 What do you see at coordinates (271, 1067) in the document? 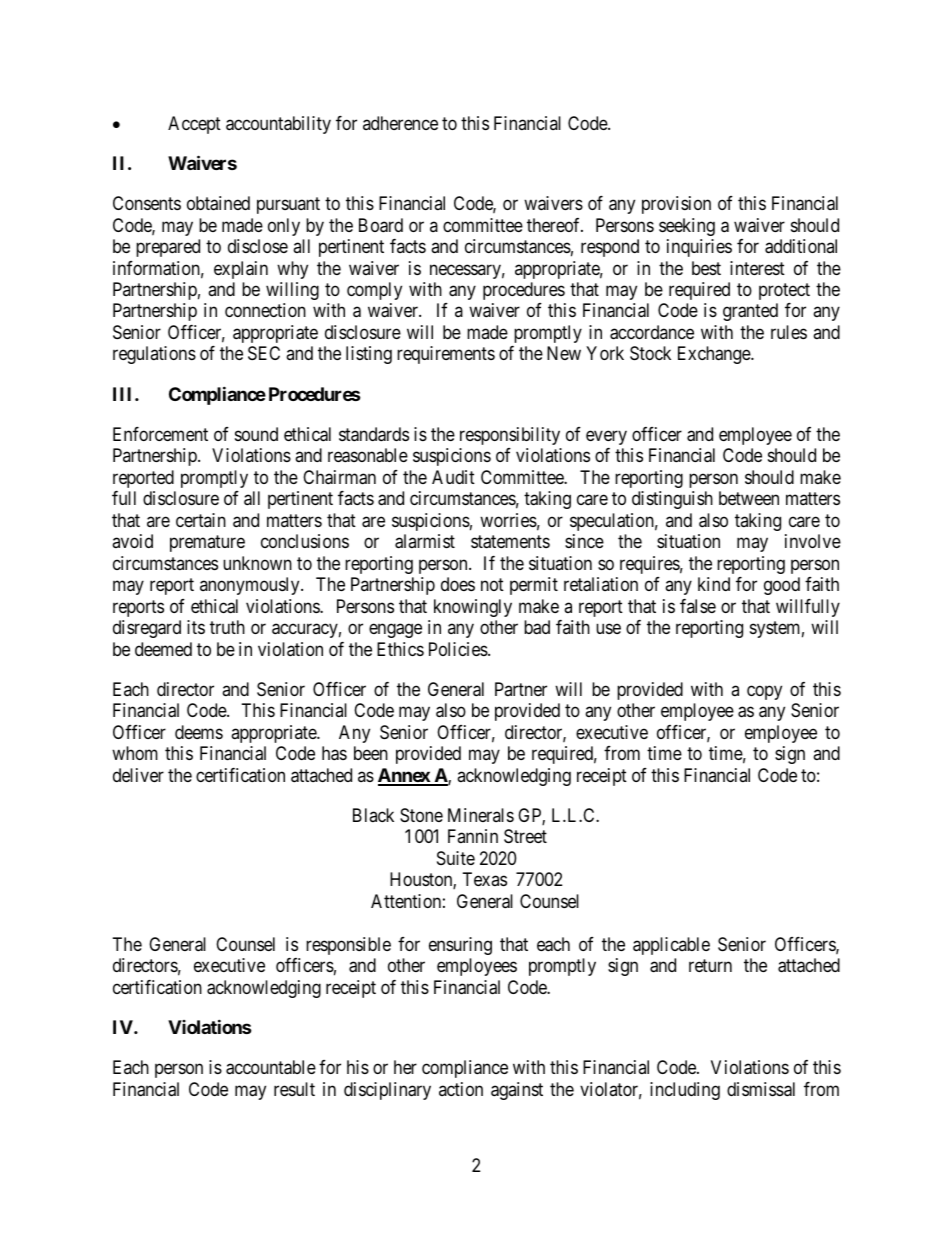
I see `accountable` at bounding box center [271, 1067].
